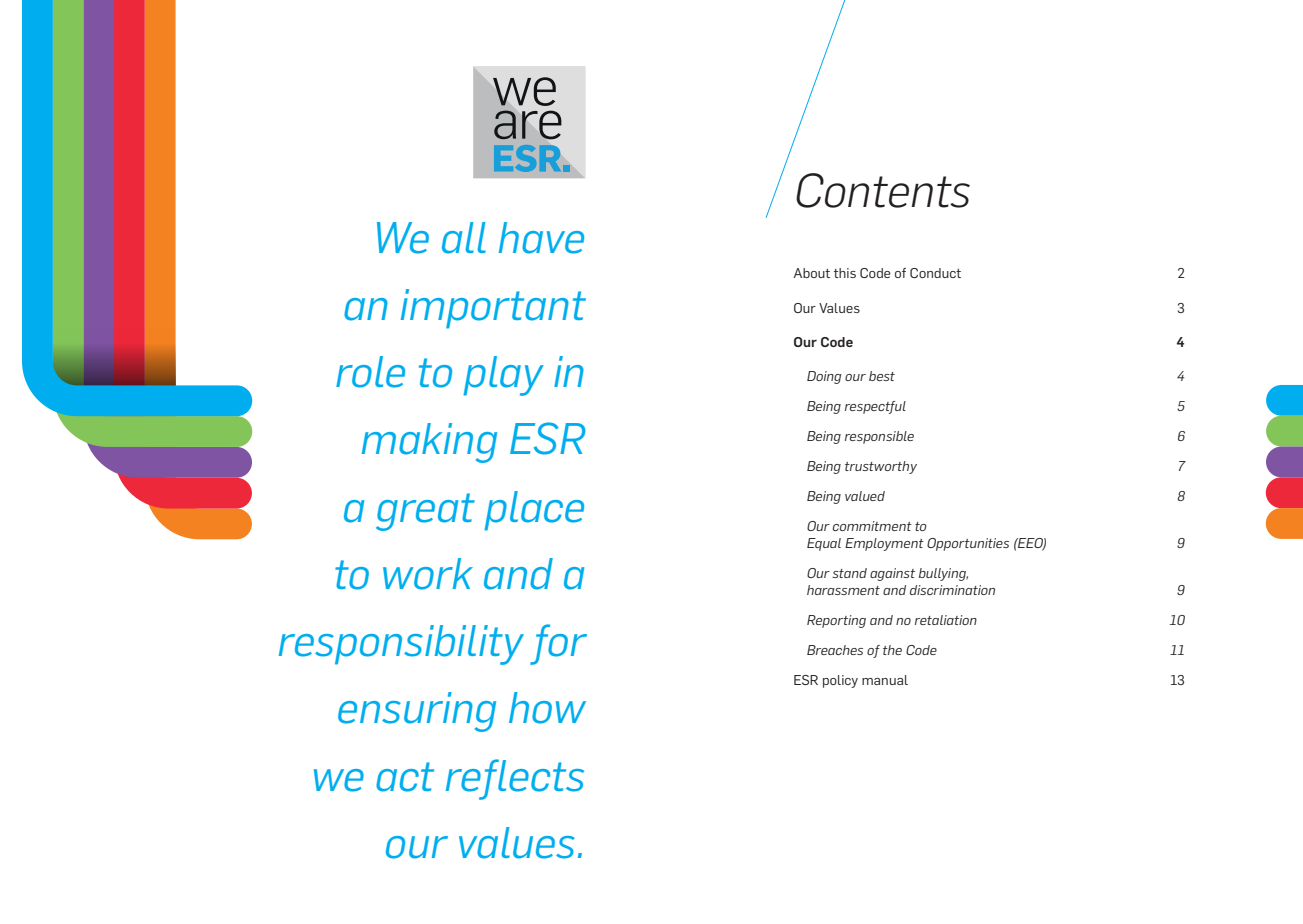 The image size is (1303, 924). Describe the element at coordinates (534, 511) in the screenshot. I see `place` at that location.
